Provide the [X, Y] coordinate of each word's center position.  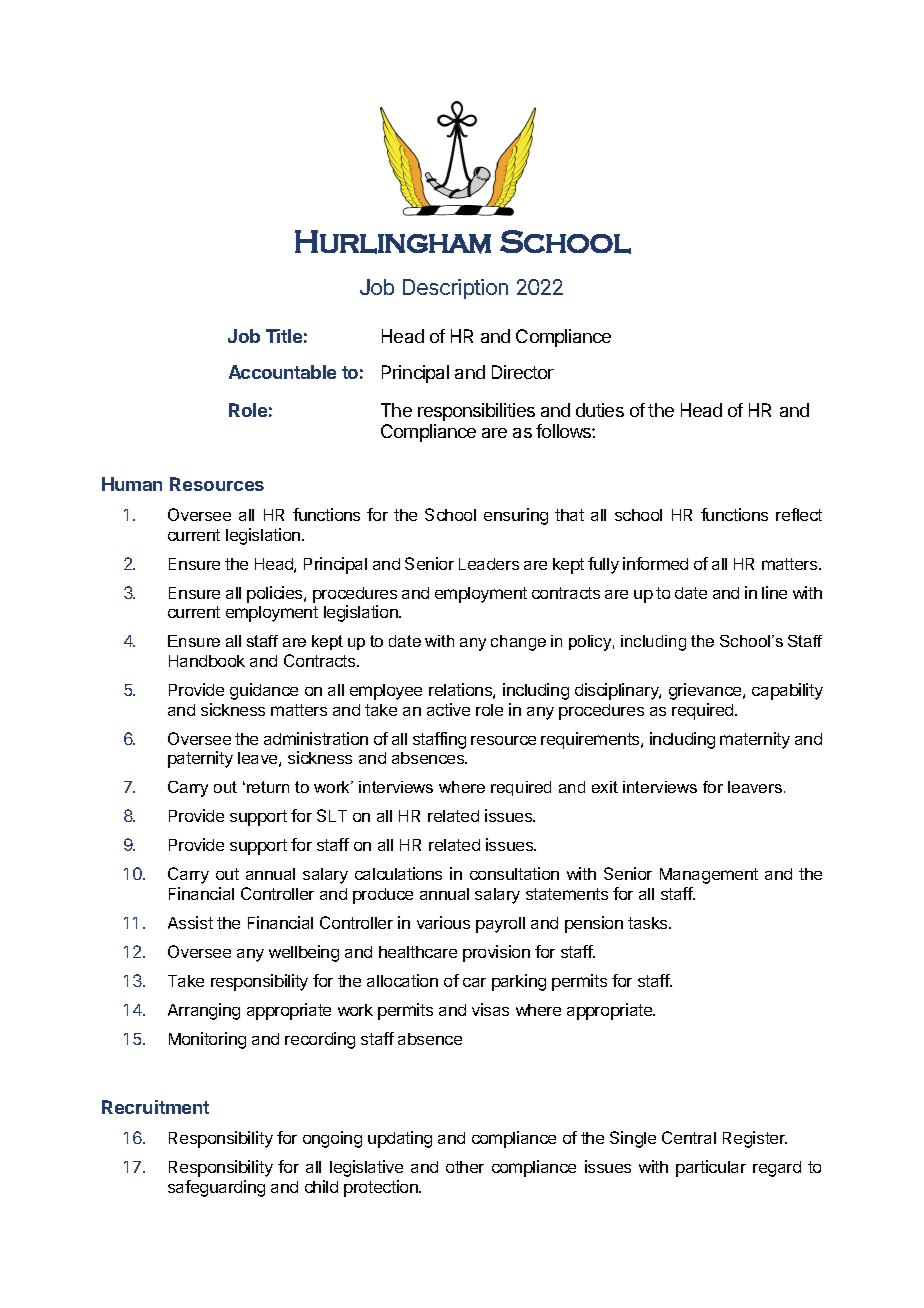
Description [455, 289]
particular [711, 1168]
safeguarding [216, 1188]
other [465, 1167]
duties [600, 410]
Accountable [282, 372]
